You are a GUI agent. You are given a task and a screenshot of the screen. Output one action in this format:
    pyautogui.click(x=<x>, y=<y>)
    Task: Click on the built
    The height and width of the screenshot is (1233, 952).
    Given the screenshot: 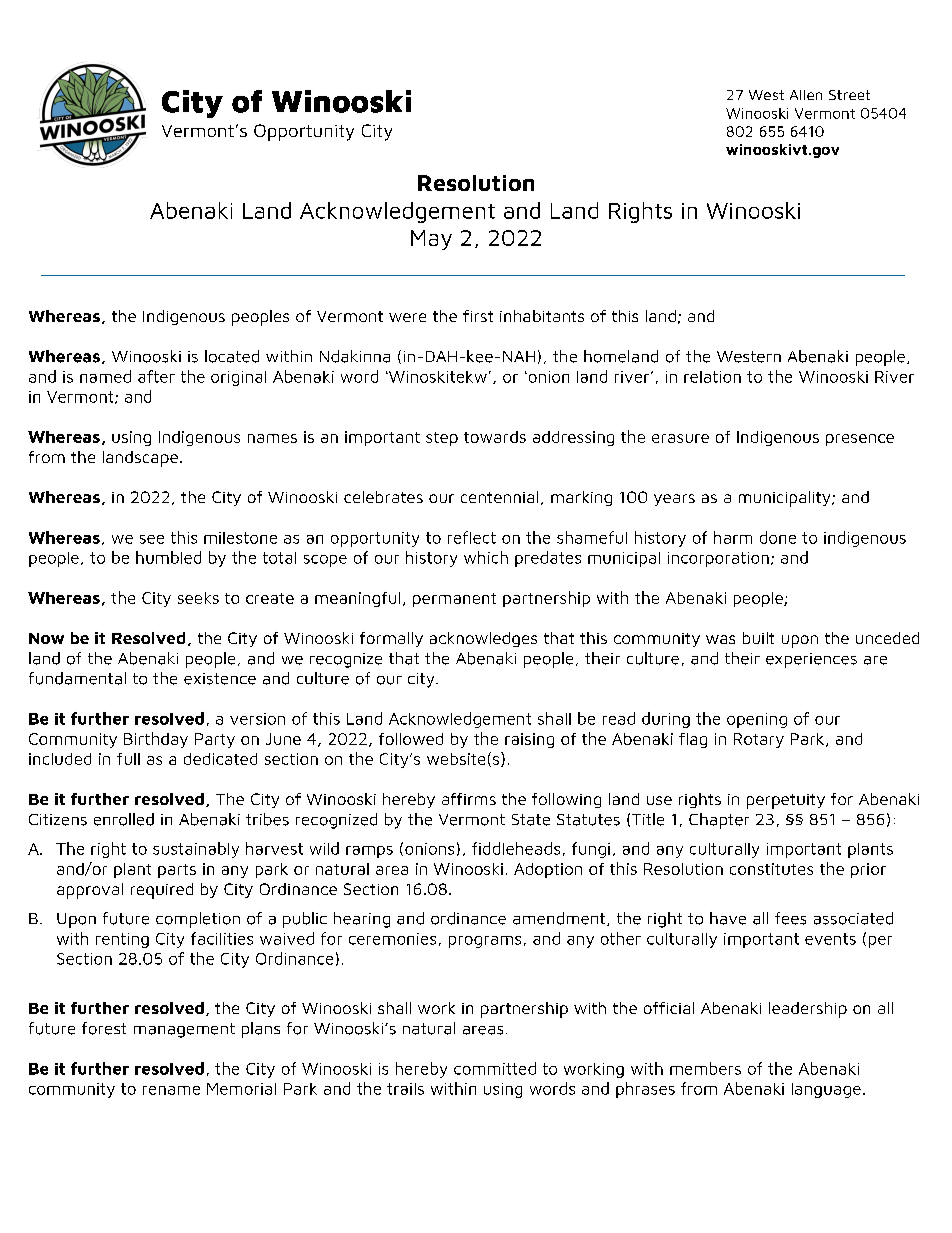 What is the action you would take?
    pyautogui.click(x=758, y=638)
